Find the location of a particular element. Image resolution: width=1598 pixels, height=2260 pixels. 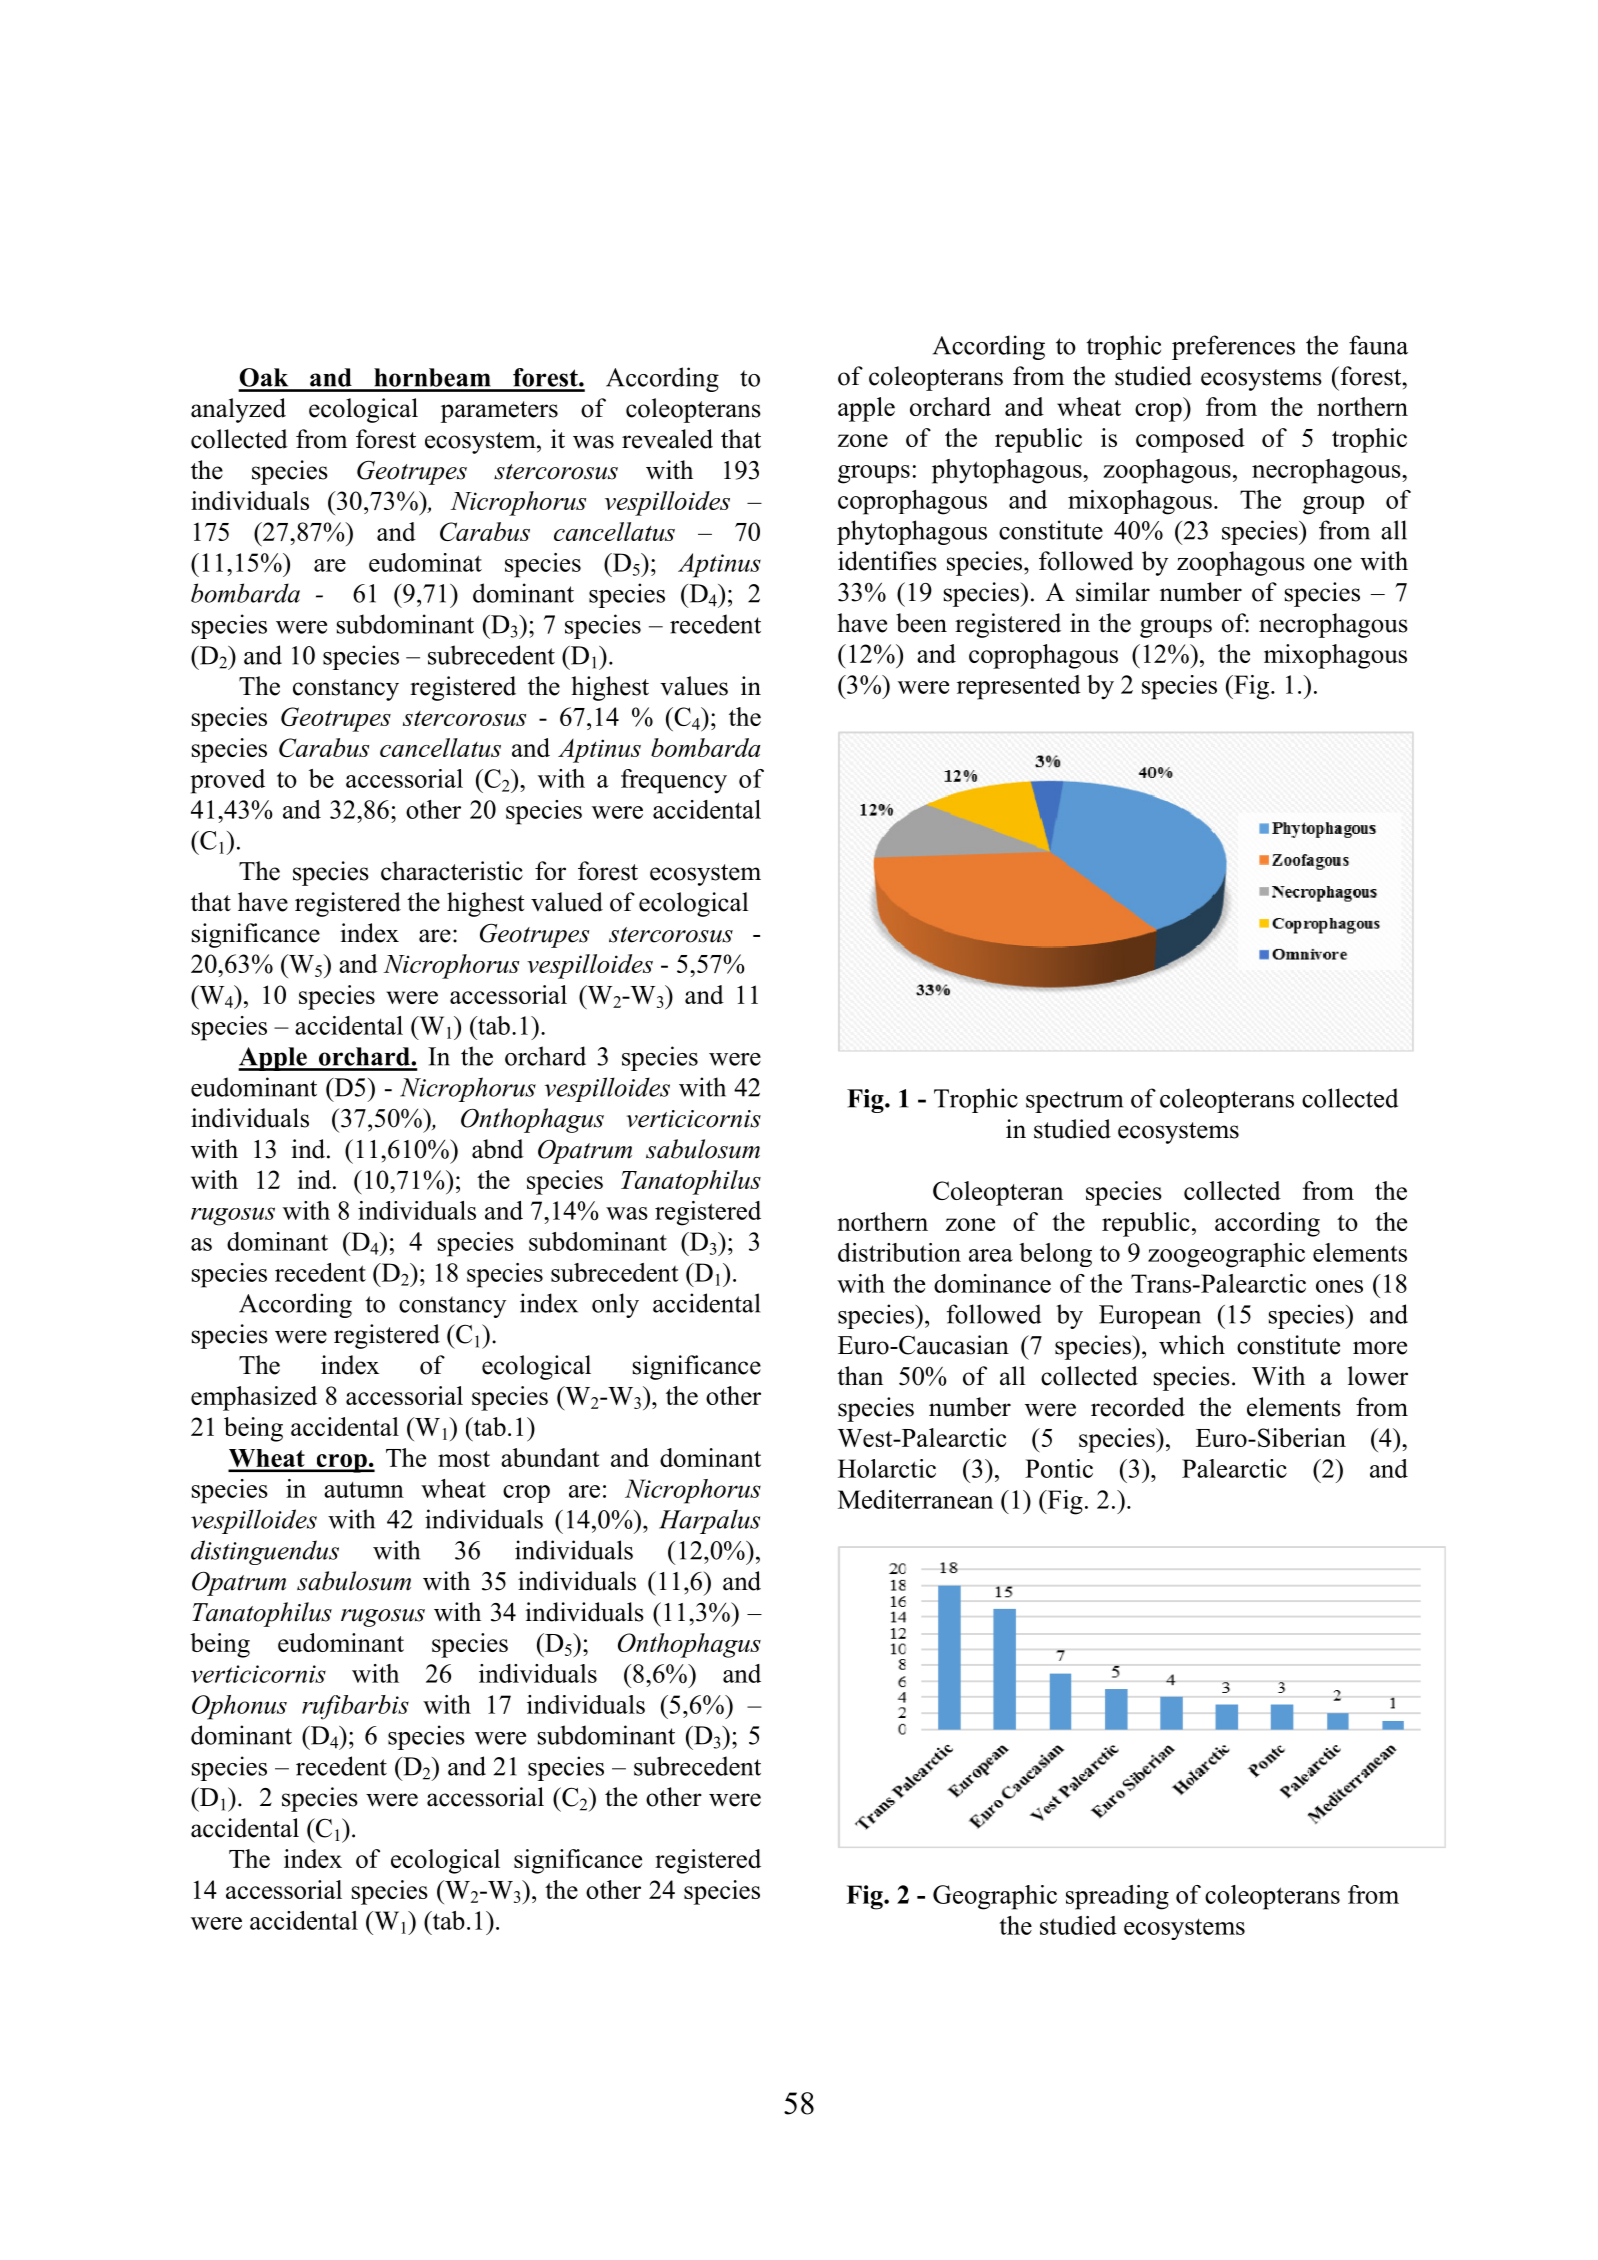

most is located at coordinates (464, 1459).
